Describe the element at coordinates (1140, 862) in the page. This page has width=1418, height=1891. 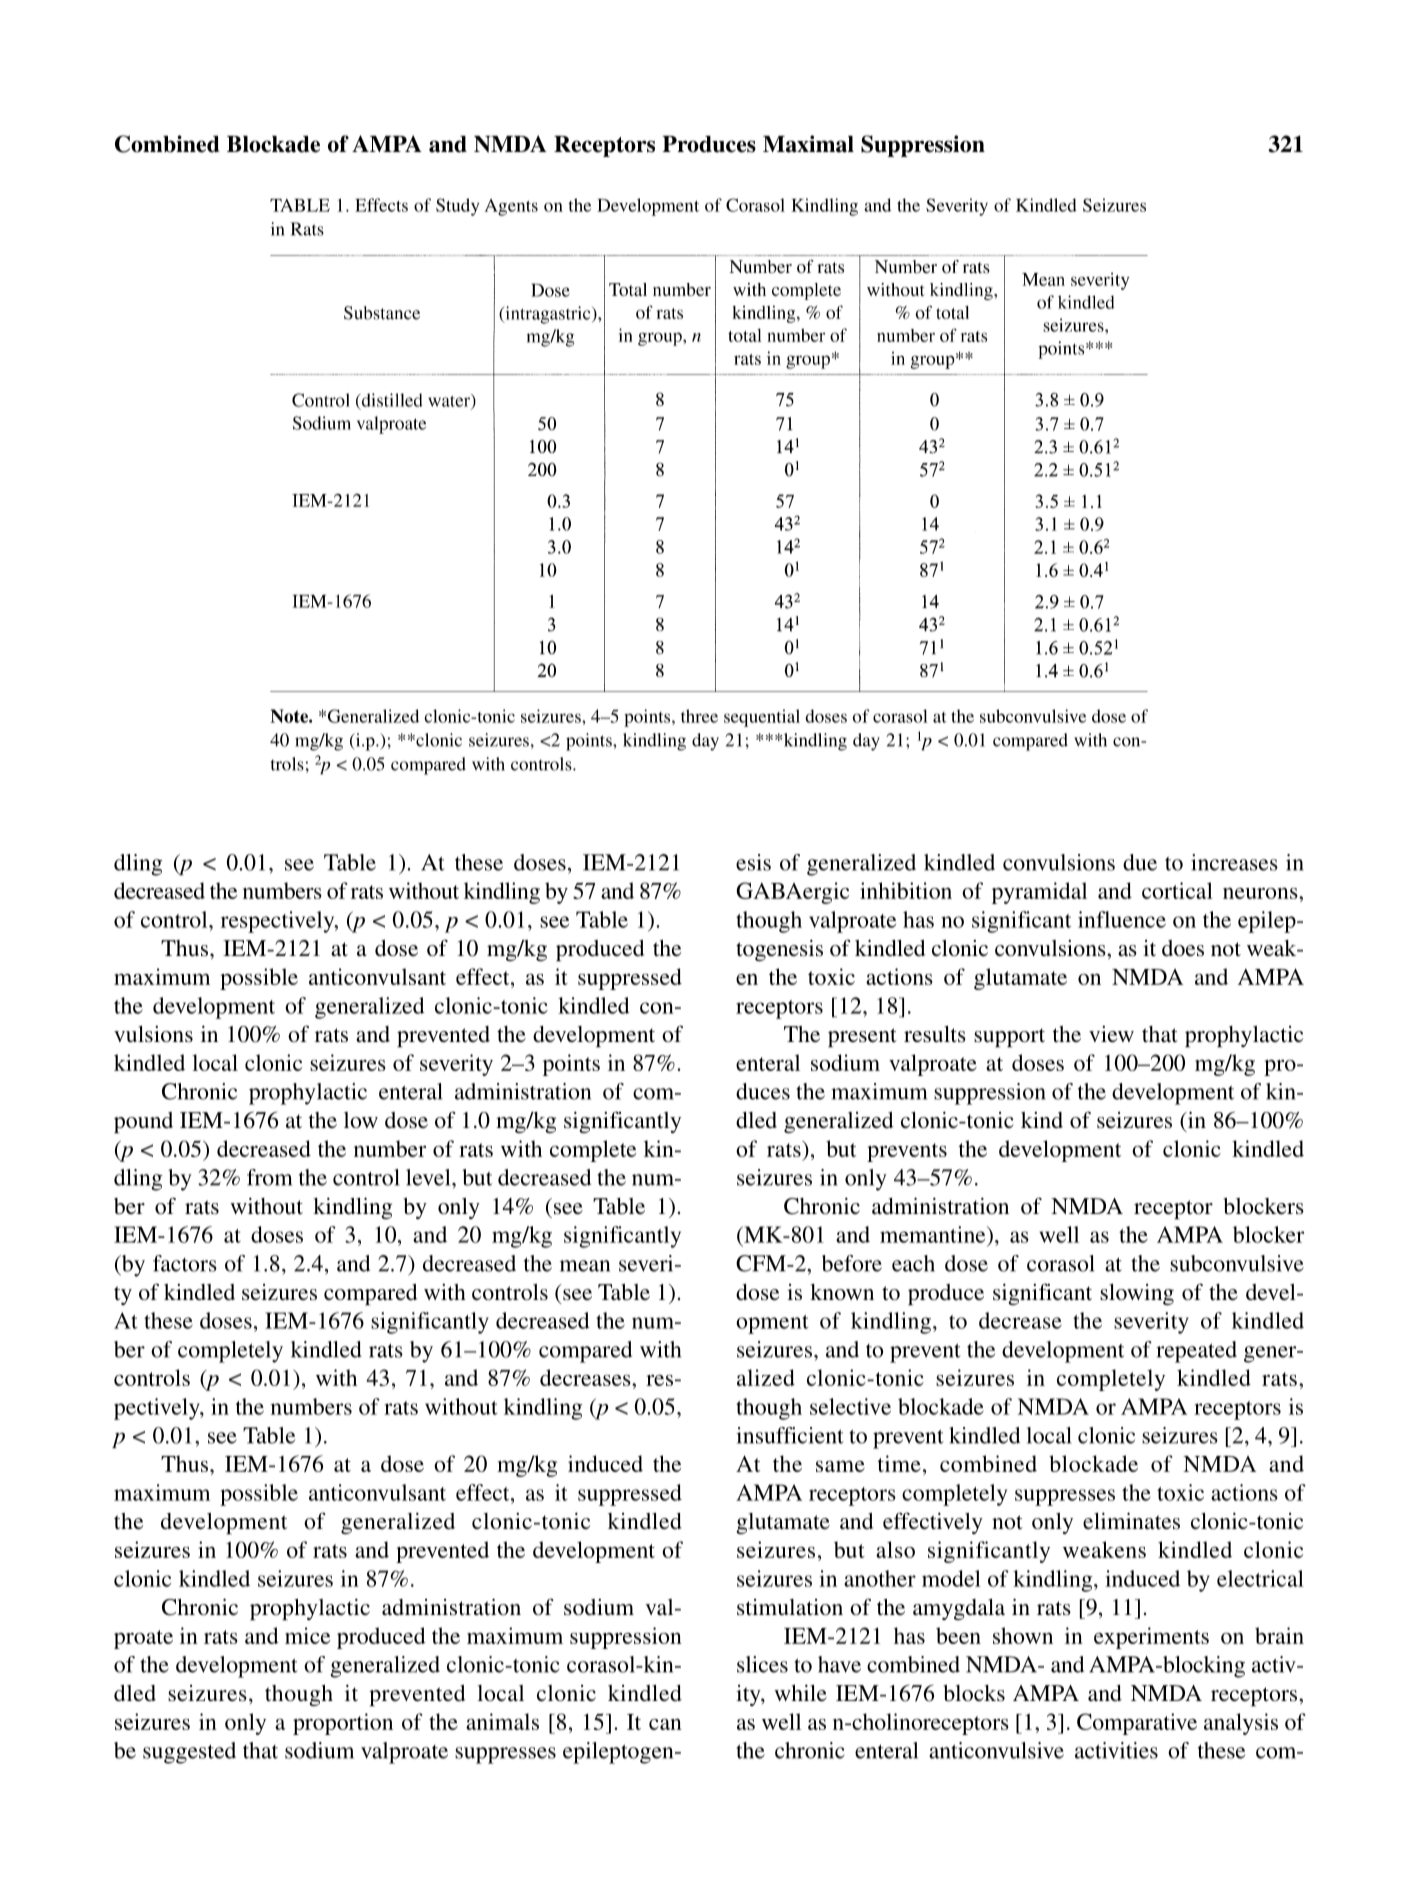
I see `due` at that location.
